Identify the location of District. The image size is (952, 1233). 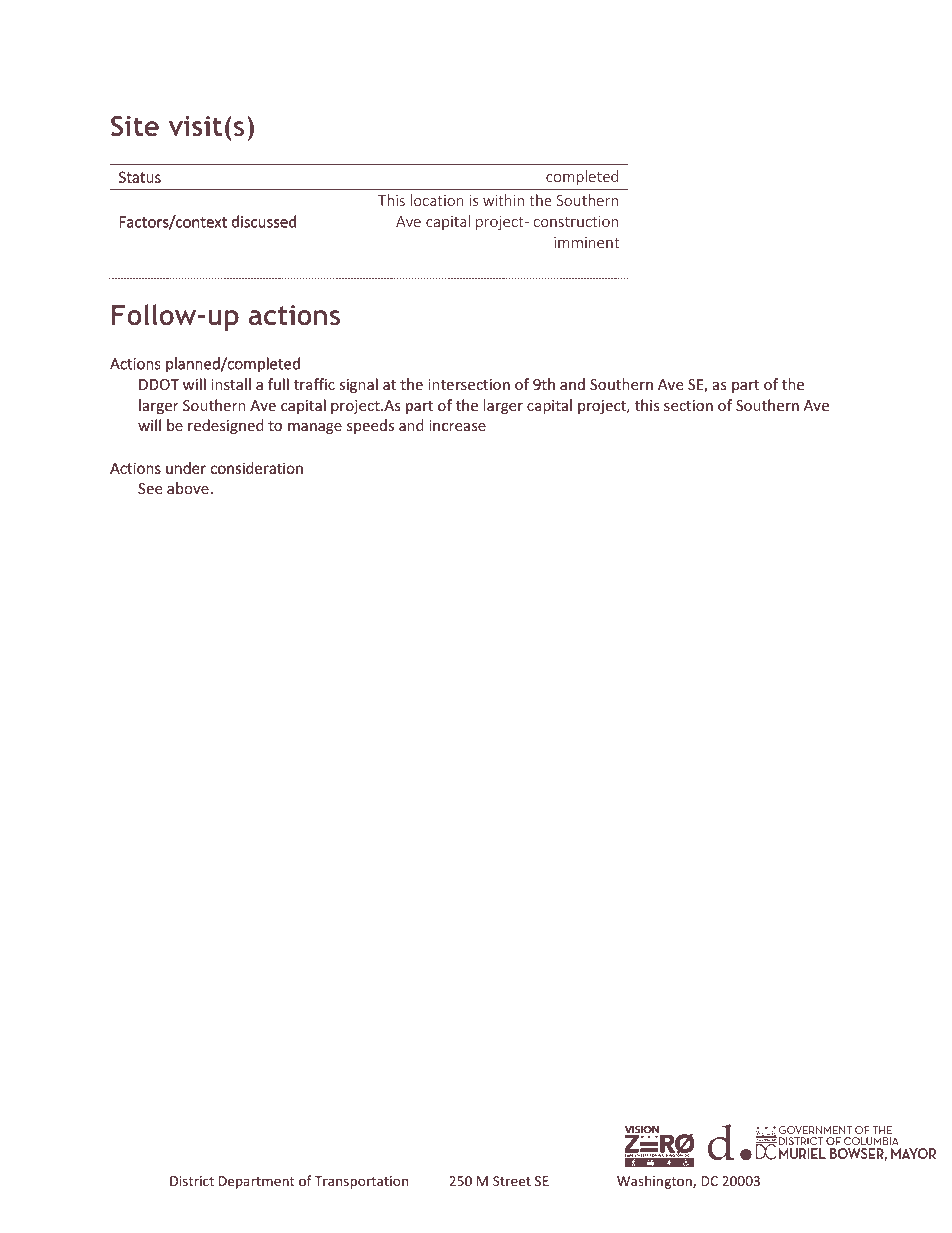
(192, 1181).
